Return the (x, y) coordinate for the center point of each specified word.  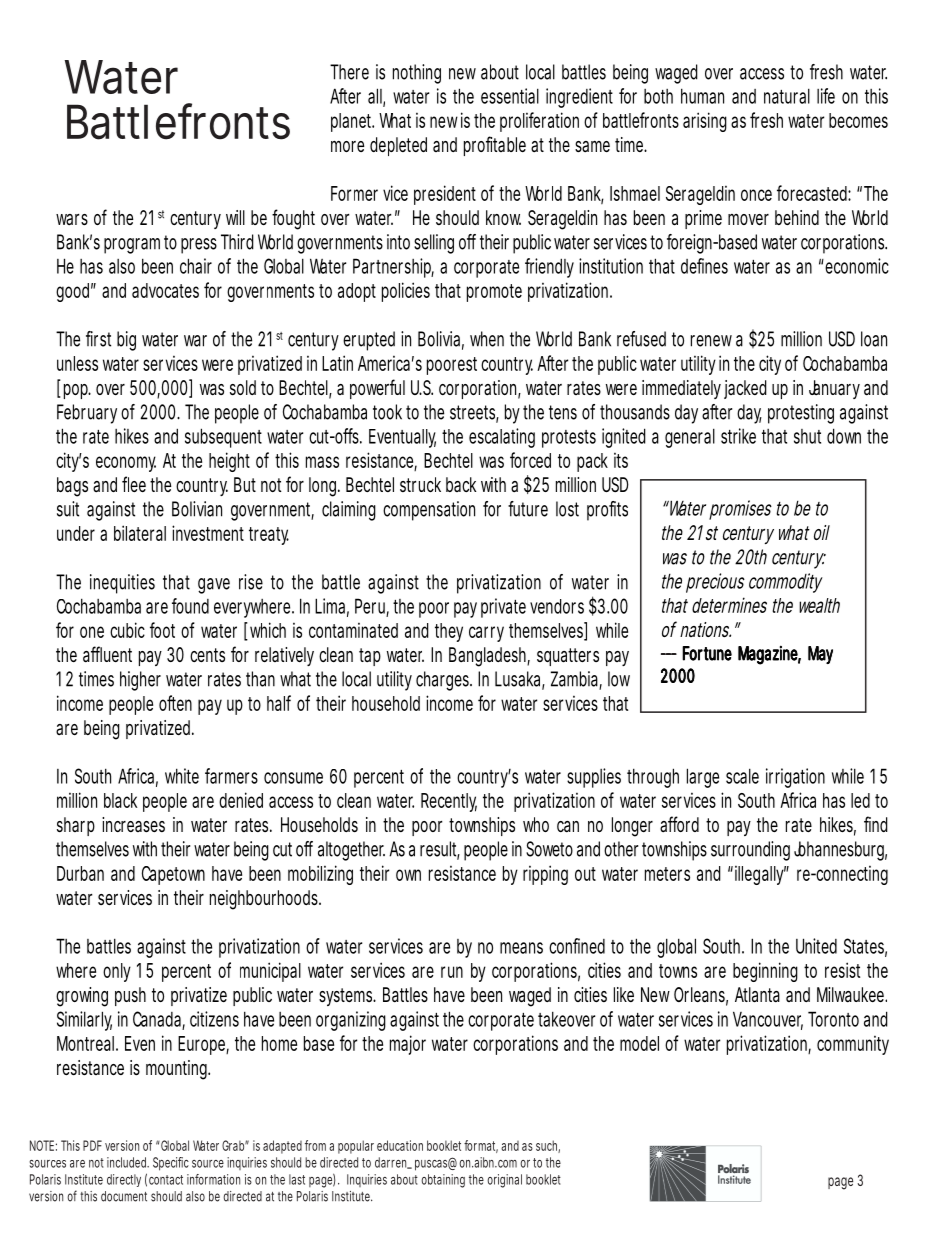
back (461, 484)
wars (72, 219)
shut (807, 436)
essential (510, 96)
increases (133, 824)
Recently (449, 802)
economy (126, 464)
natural (787, 96)
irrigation (795, 778)
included (127, 1162)
